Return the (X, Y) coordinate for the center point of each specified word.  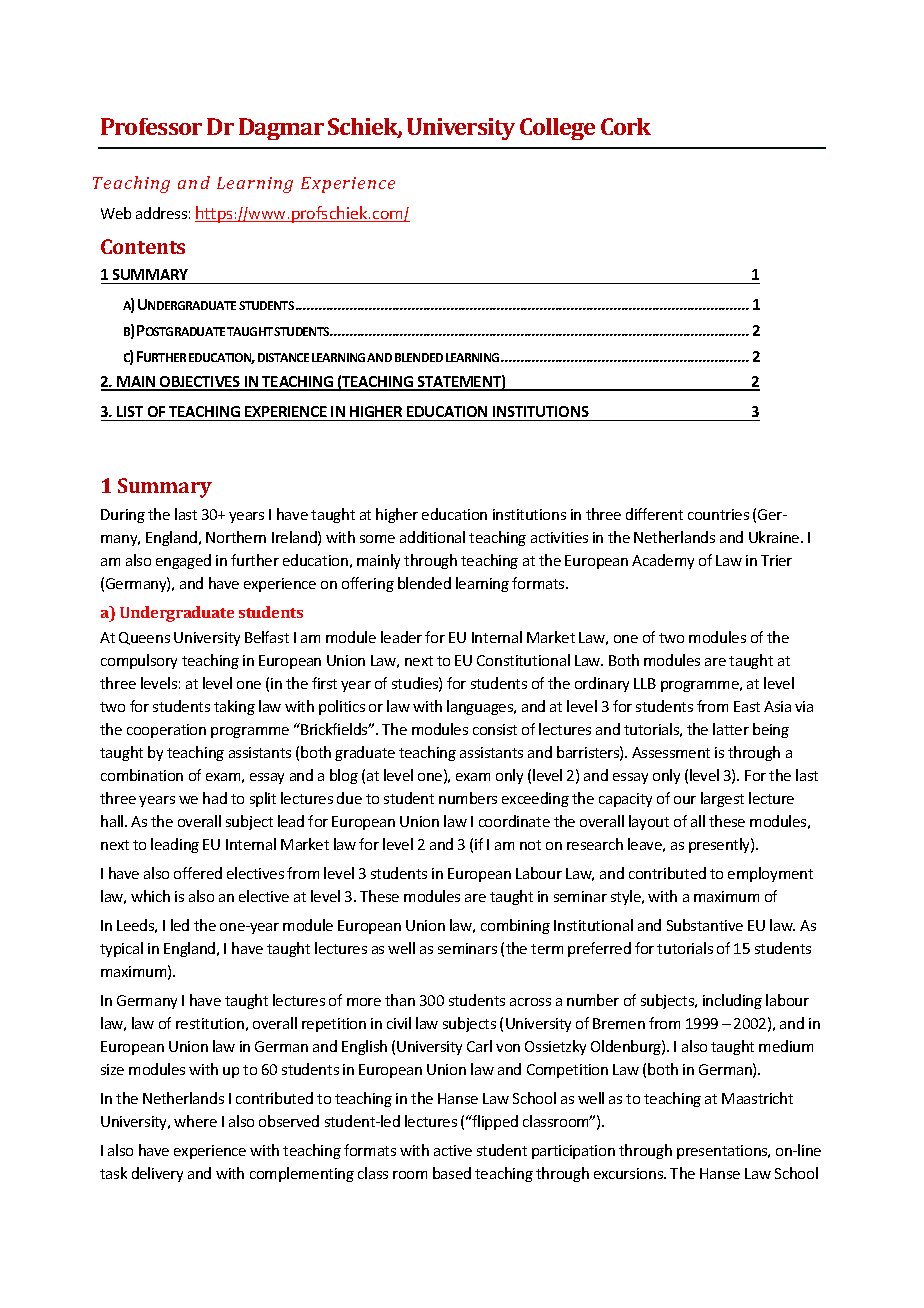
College (557, 129)
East (747, 706)
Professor (151, 126)
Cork (626, 126)
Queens (144, 638)
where (195, 1121)
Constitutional (523, 660)
